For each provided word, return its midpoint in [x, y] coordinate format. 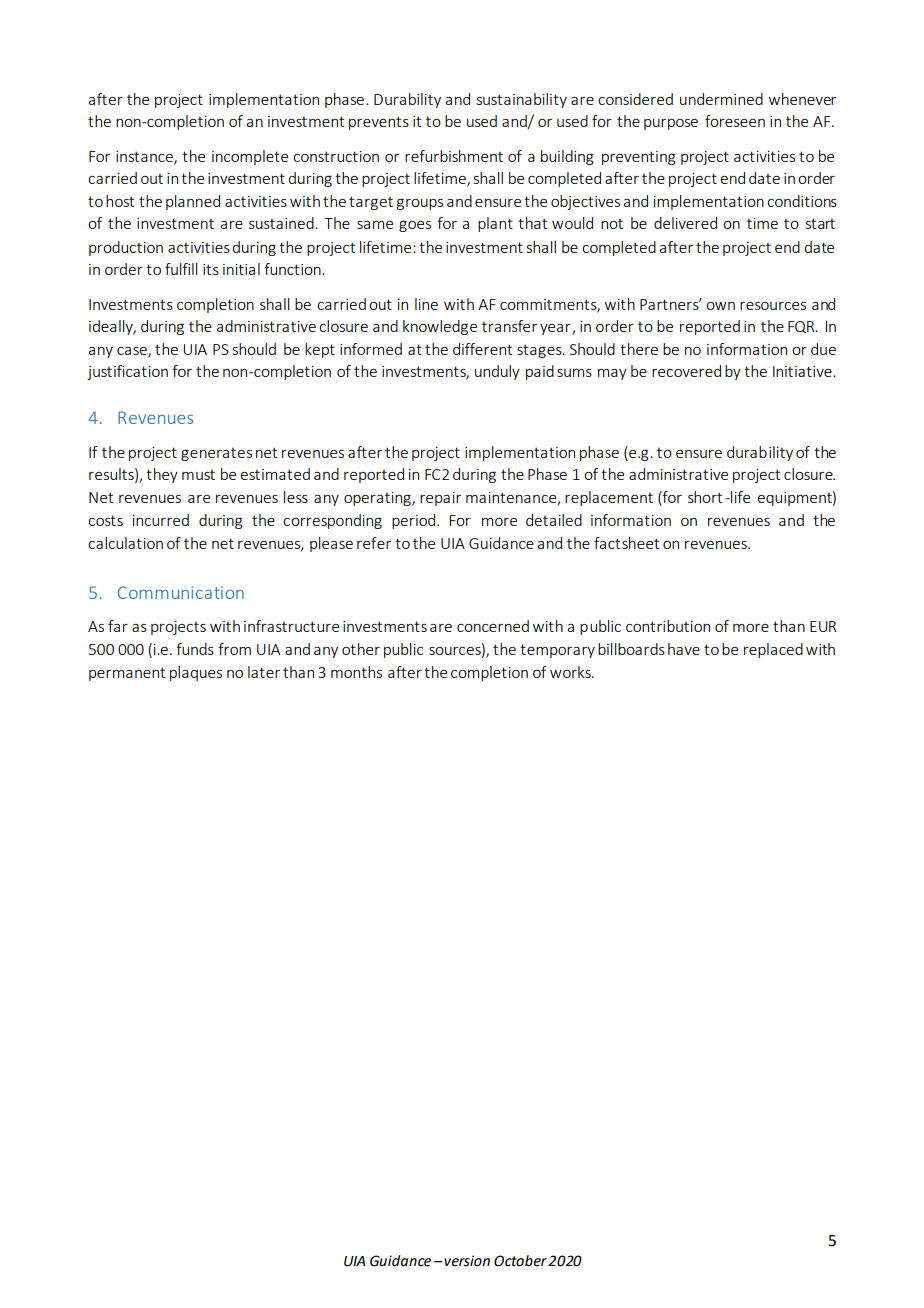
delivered [685, 223]
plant [495, 224]
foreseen [735, 121]
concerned [493, 626]
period [415, 521]
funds [195, 649]
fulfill [181, 269]
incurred [161, 520]
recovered [686, 371]
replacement [609, 498]
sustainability [522, 100]
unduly [497, 372]
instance [145, 157]
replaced [773, 650]
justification [127, 372]
